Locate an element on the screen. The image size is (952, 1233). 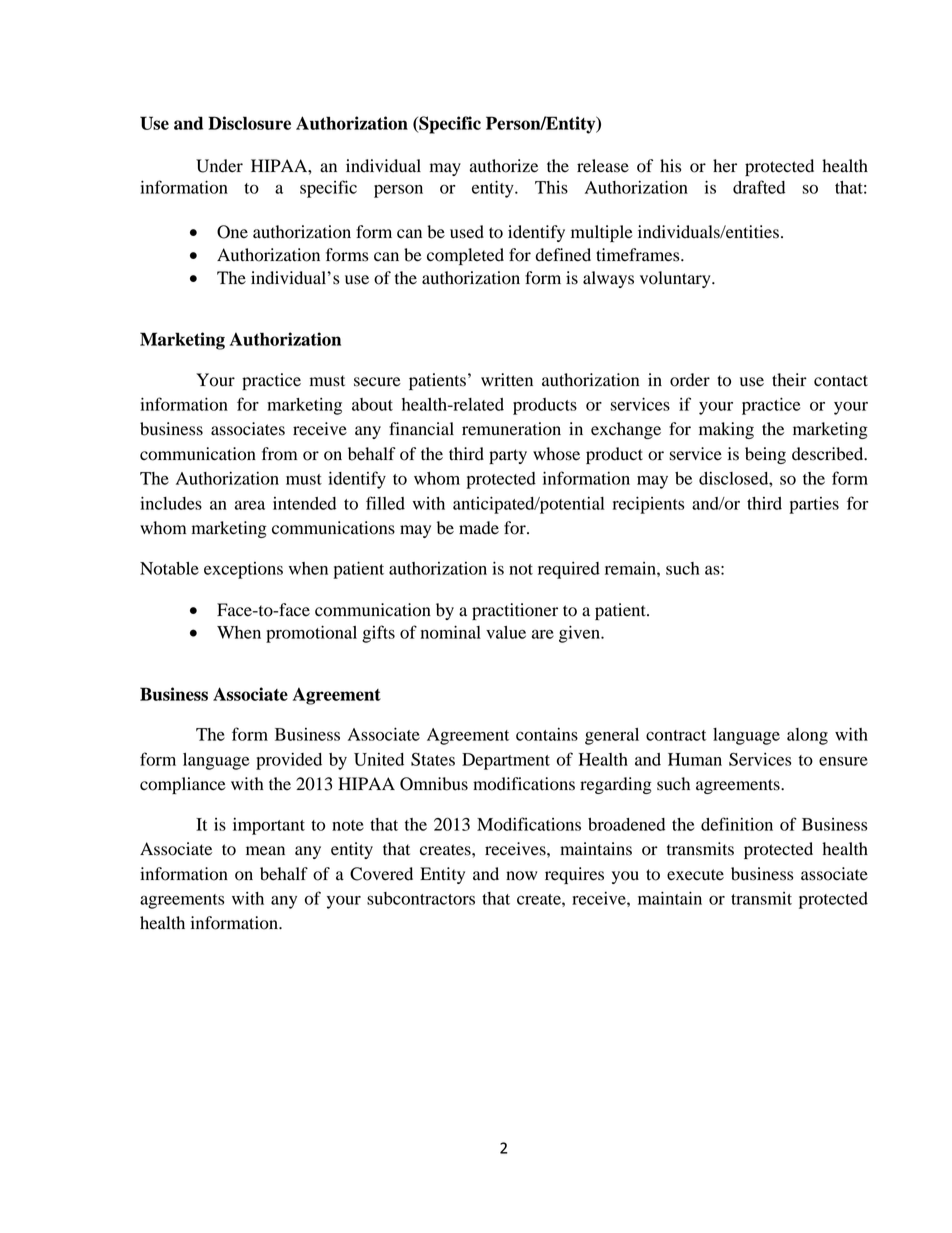
promotional is located at coordinates (311, 634).
